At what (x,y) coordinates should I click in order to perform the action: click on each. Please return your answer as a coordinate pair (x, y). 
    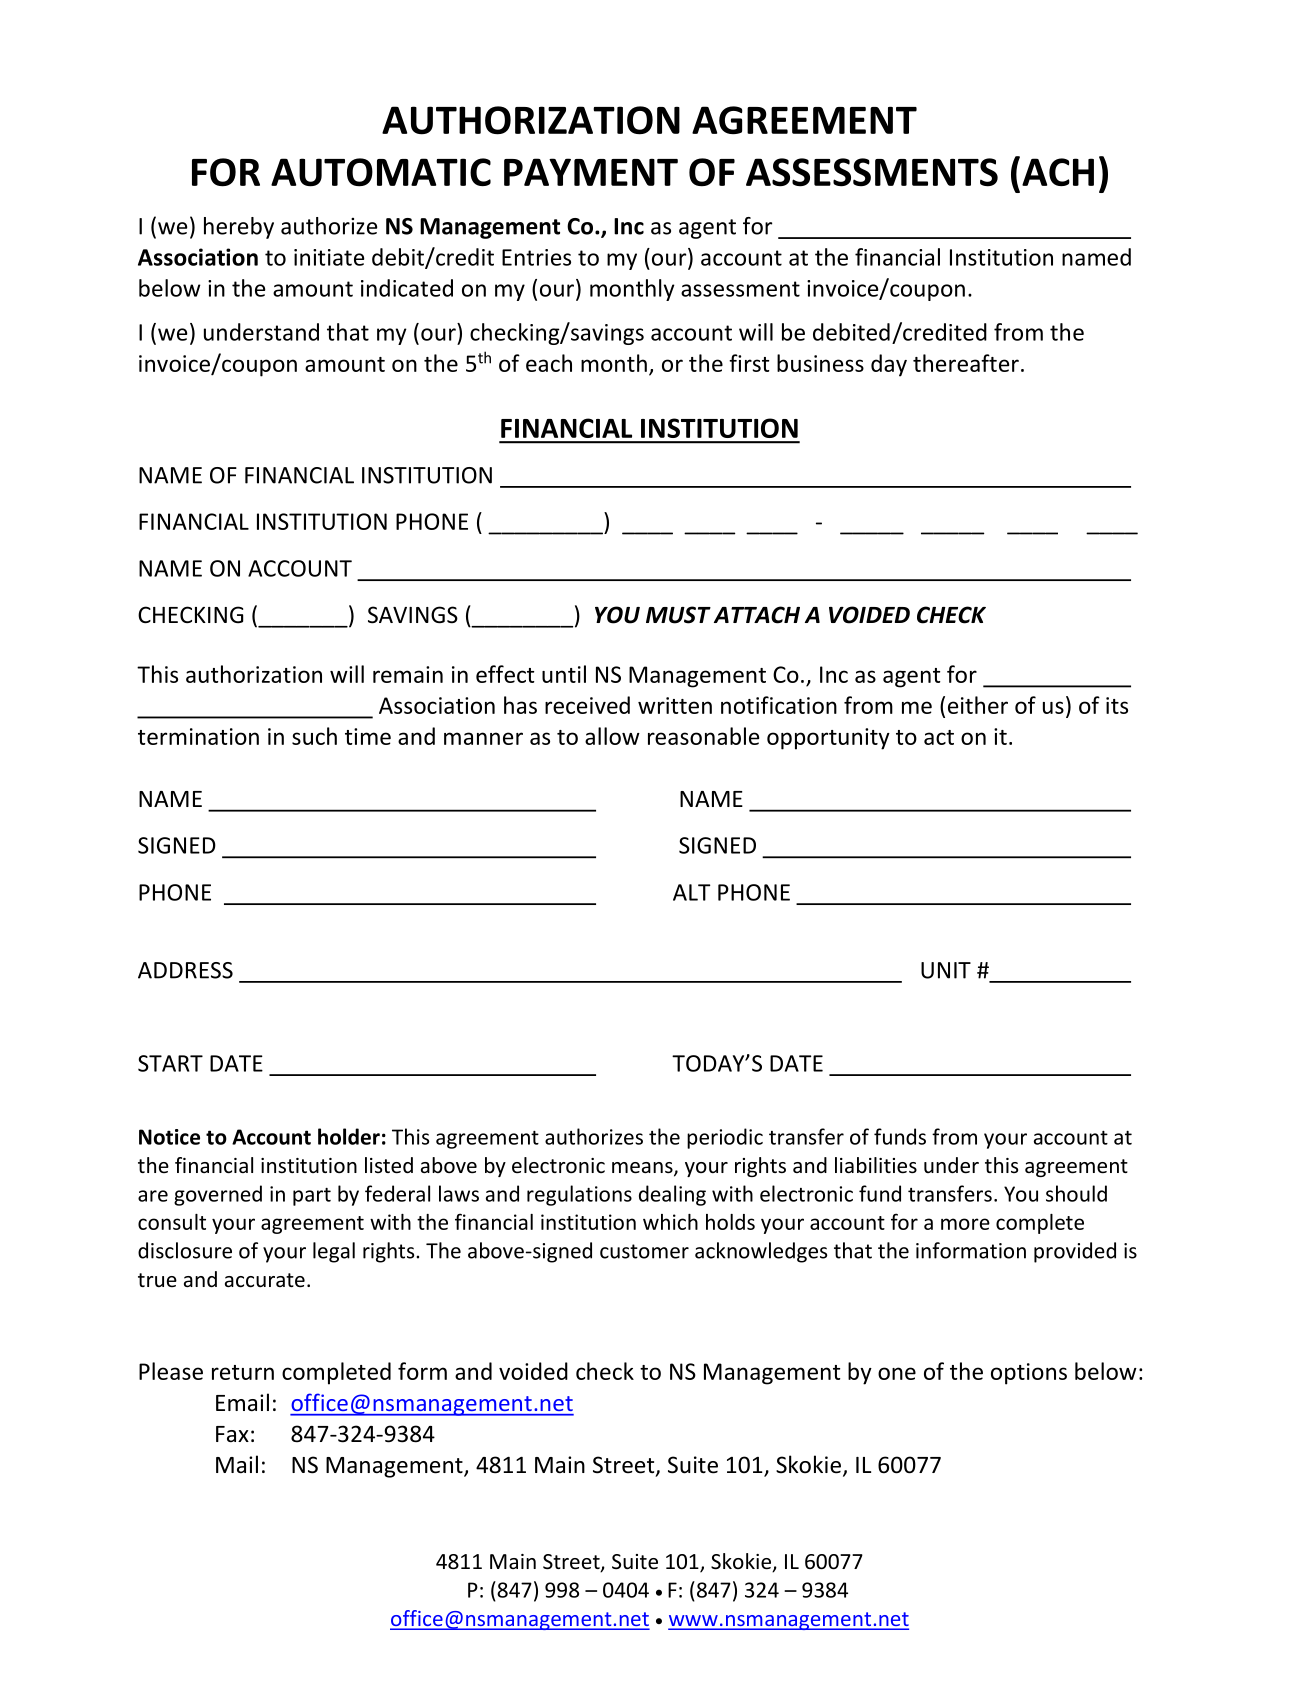
    Looking at the image, I should click on (549, 363).
